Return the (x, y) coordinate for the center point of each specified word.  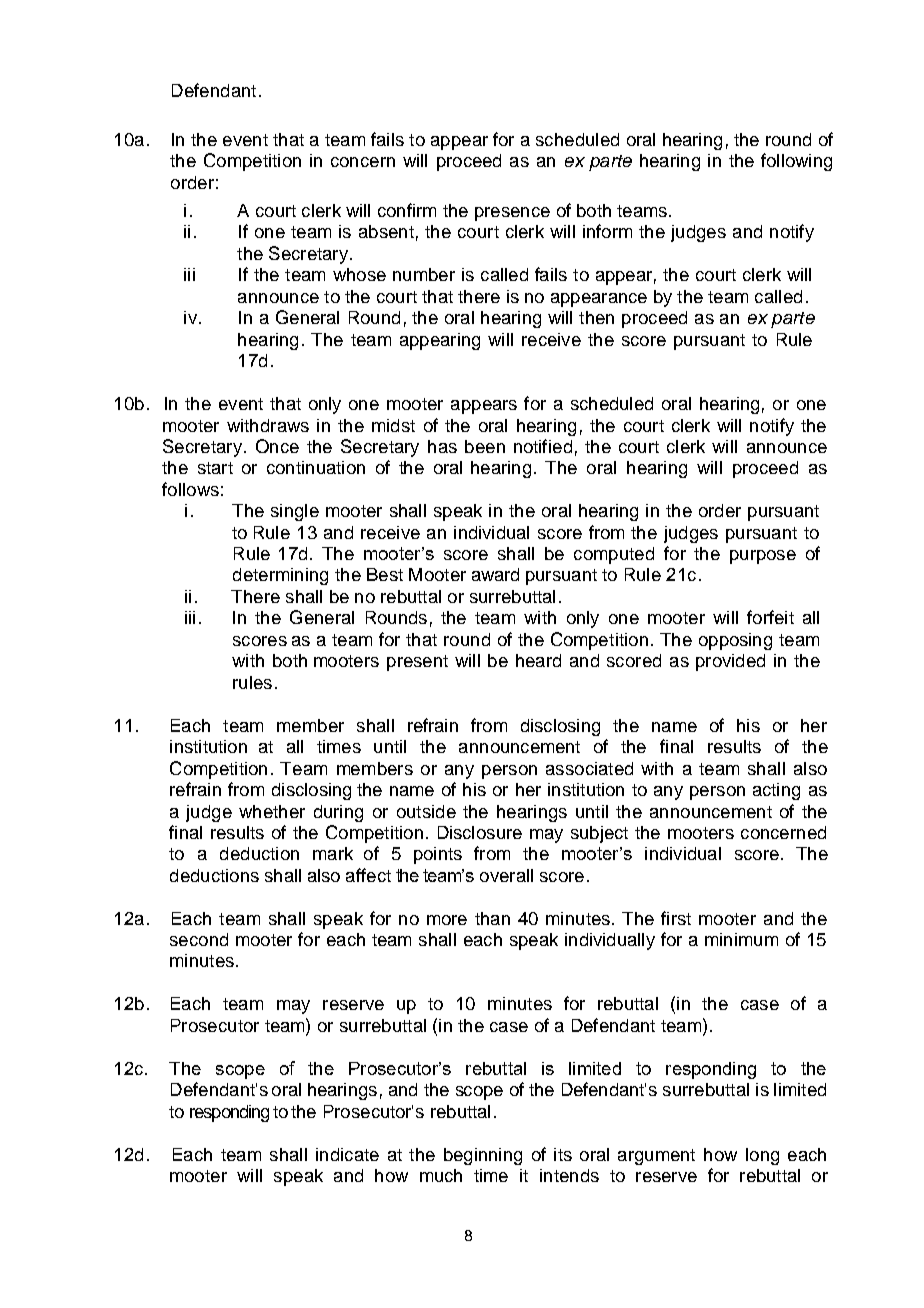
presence (512, 214)
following (796, 162)
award (495, 574)
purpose (763, 557)
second (199, 939)
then (596, 317)
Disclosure (480, 832)
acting (776, 791)
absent (386, 231)
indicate (347, 1154)
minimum (741, 939)
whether (272, 811)
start (215, 468)
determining (280, 576)
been (485, 446)
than (492, 918)
